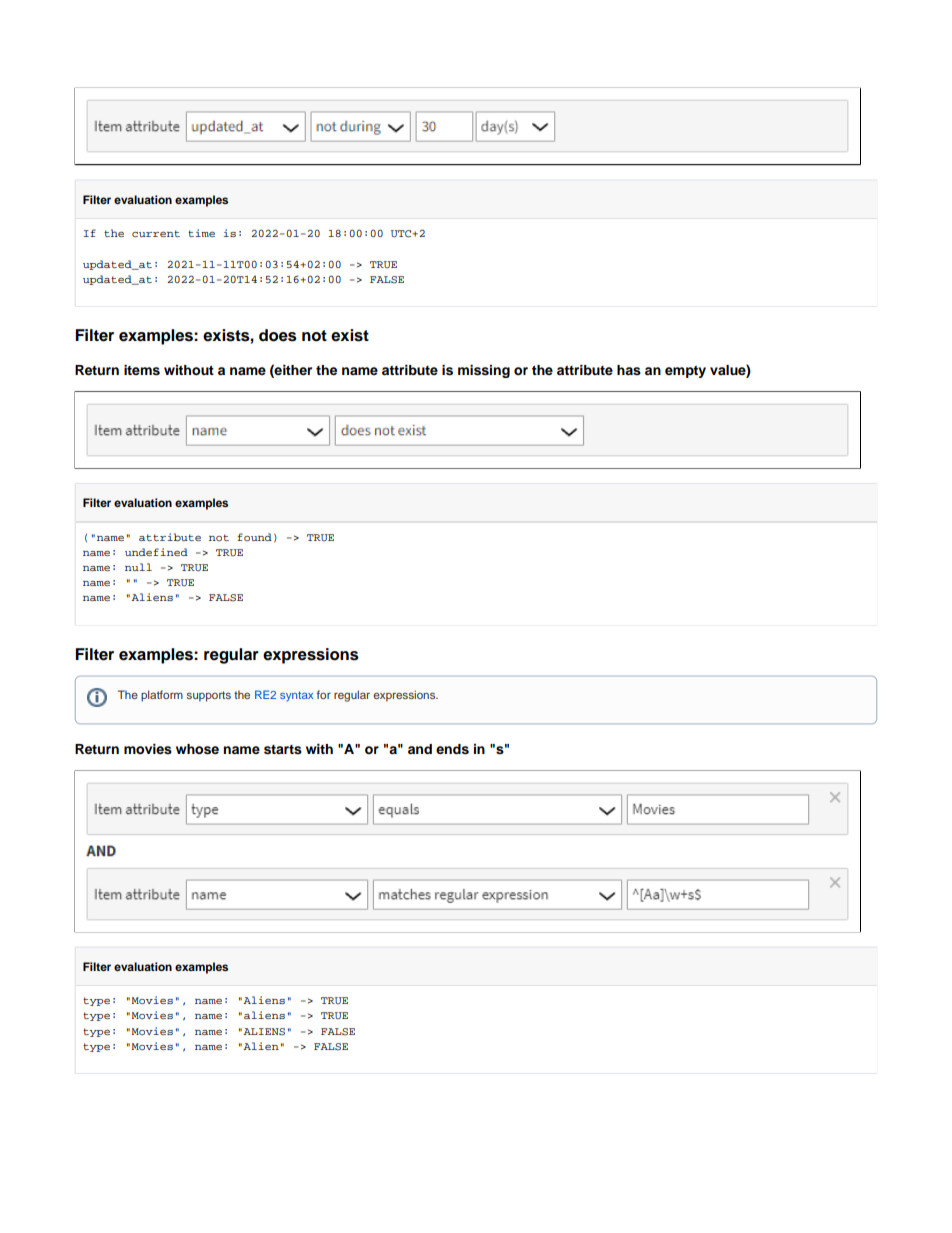 The image size is (952, 1233). I want to click on undefined, so click(156, 552).
